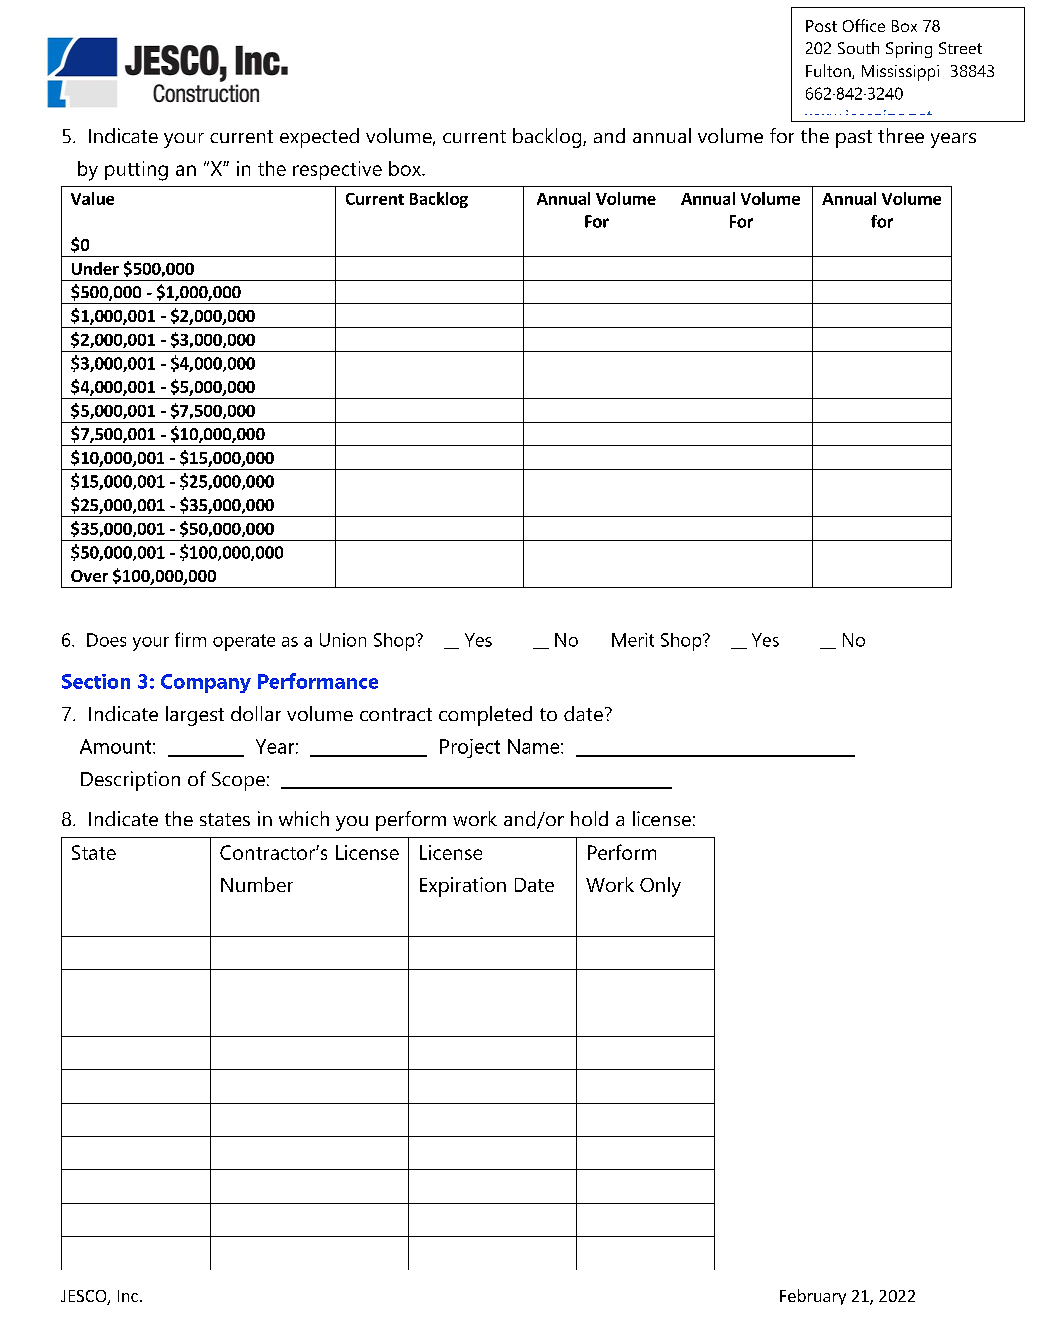 This screenshot has height=1344, width=1038. I want to click on putting, so click(136, 171).
